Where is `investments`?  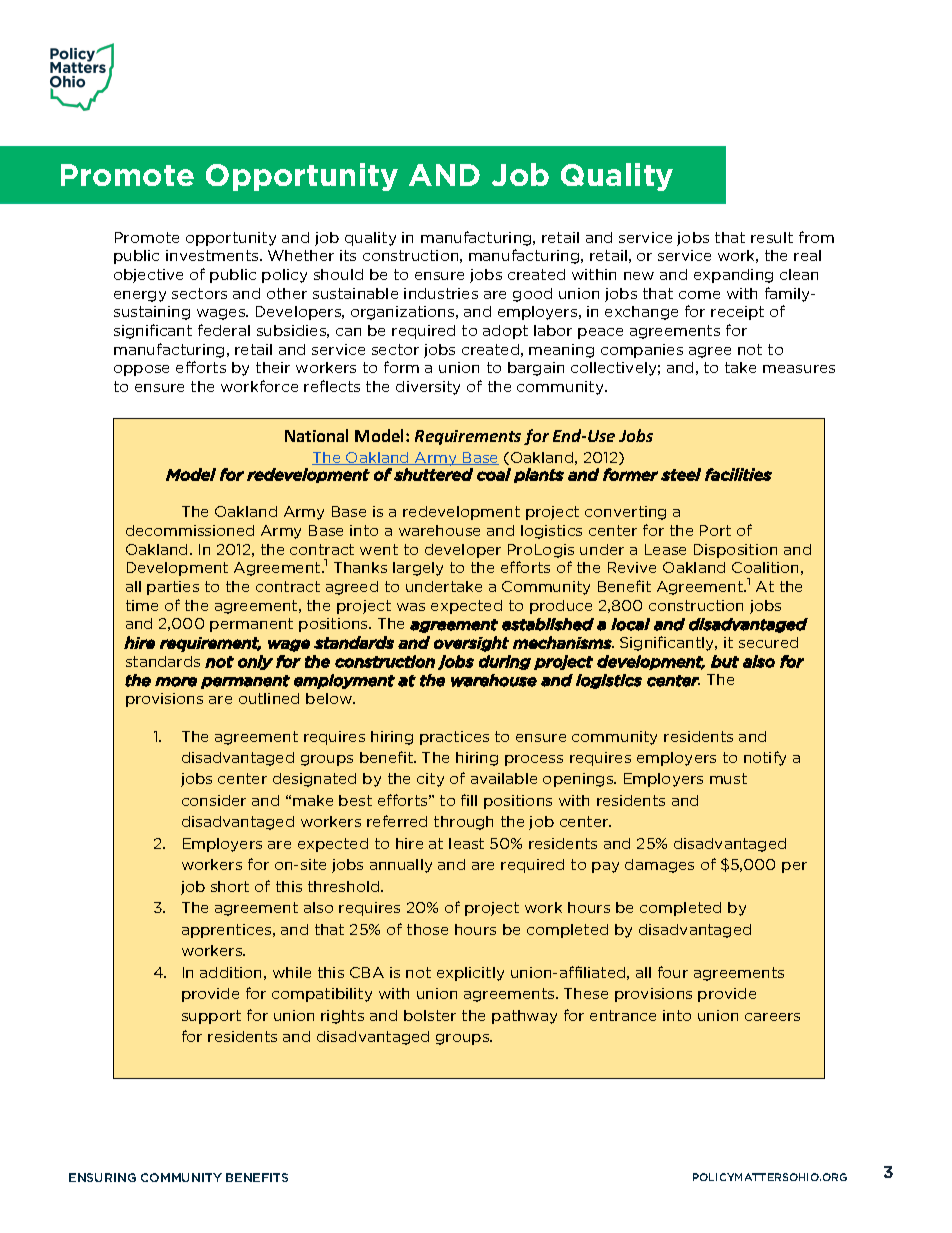
investments is located at coordinates (213, 255).
